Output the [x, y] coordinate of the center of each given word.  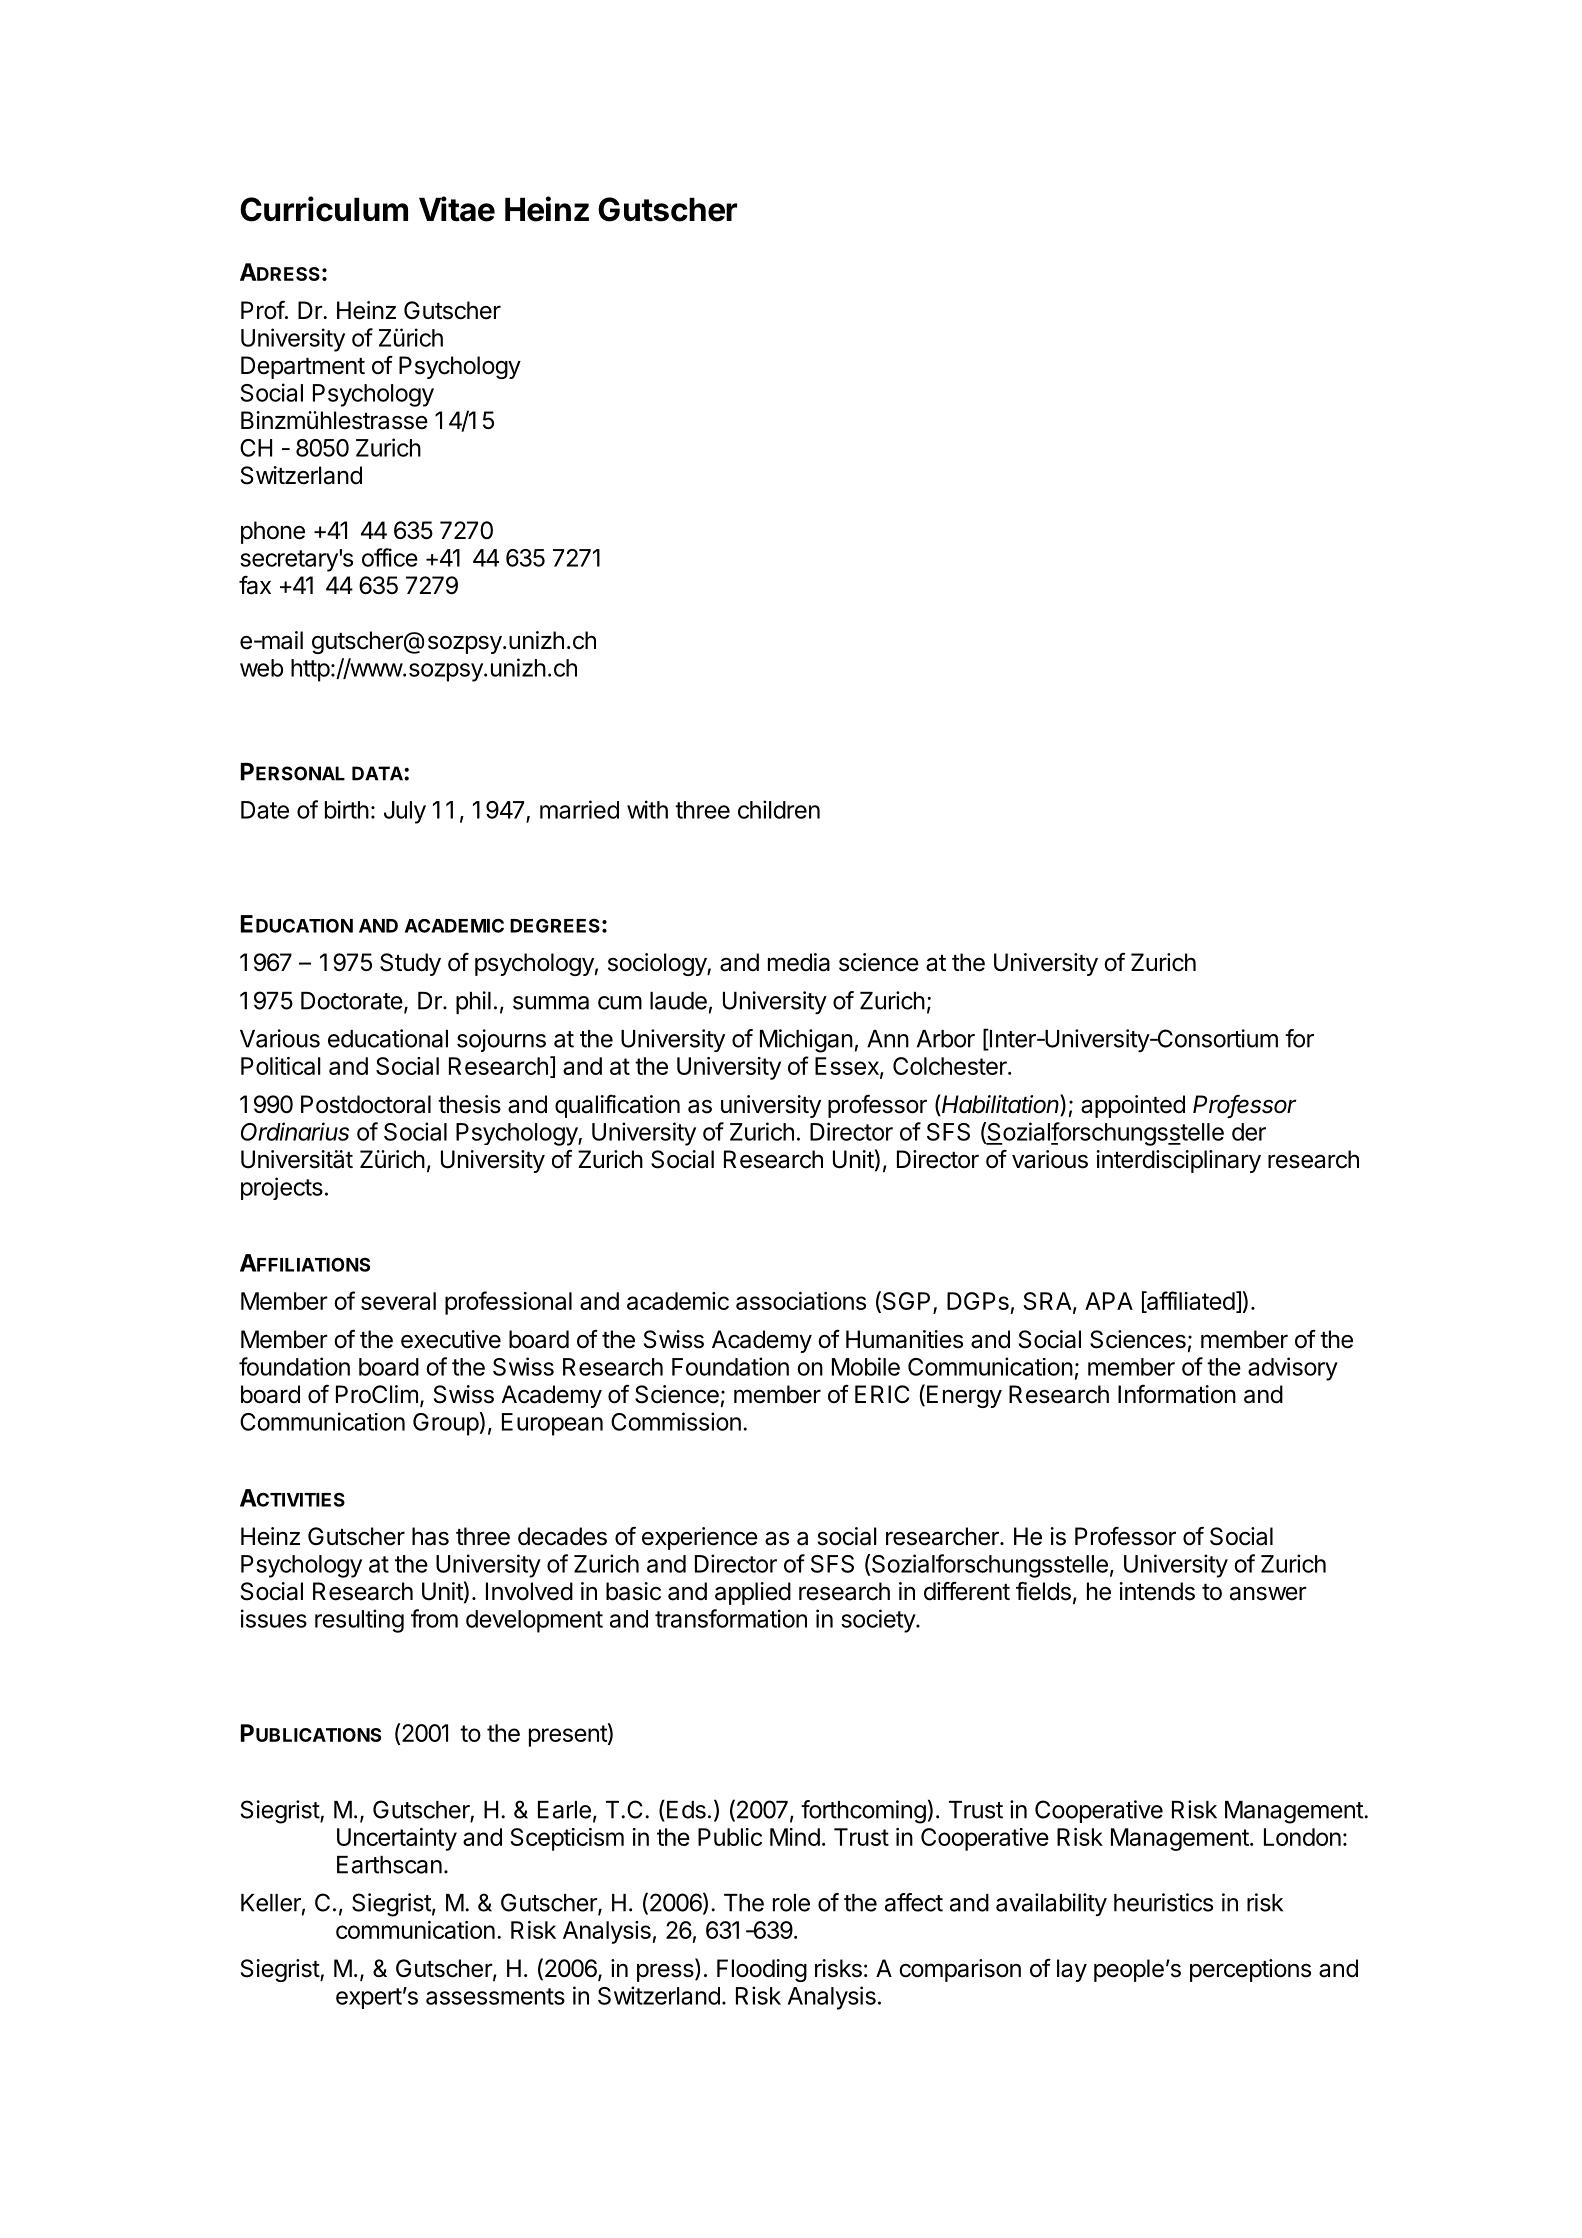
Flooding [762, 1970]
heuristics [1163, 1902]
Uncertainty [397, 1839]
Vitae [457, 209]
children [779, 809]
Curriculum [324, 209]
